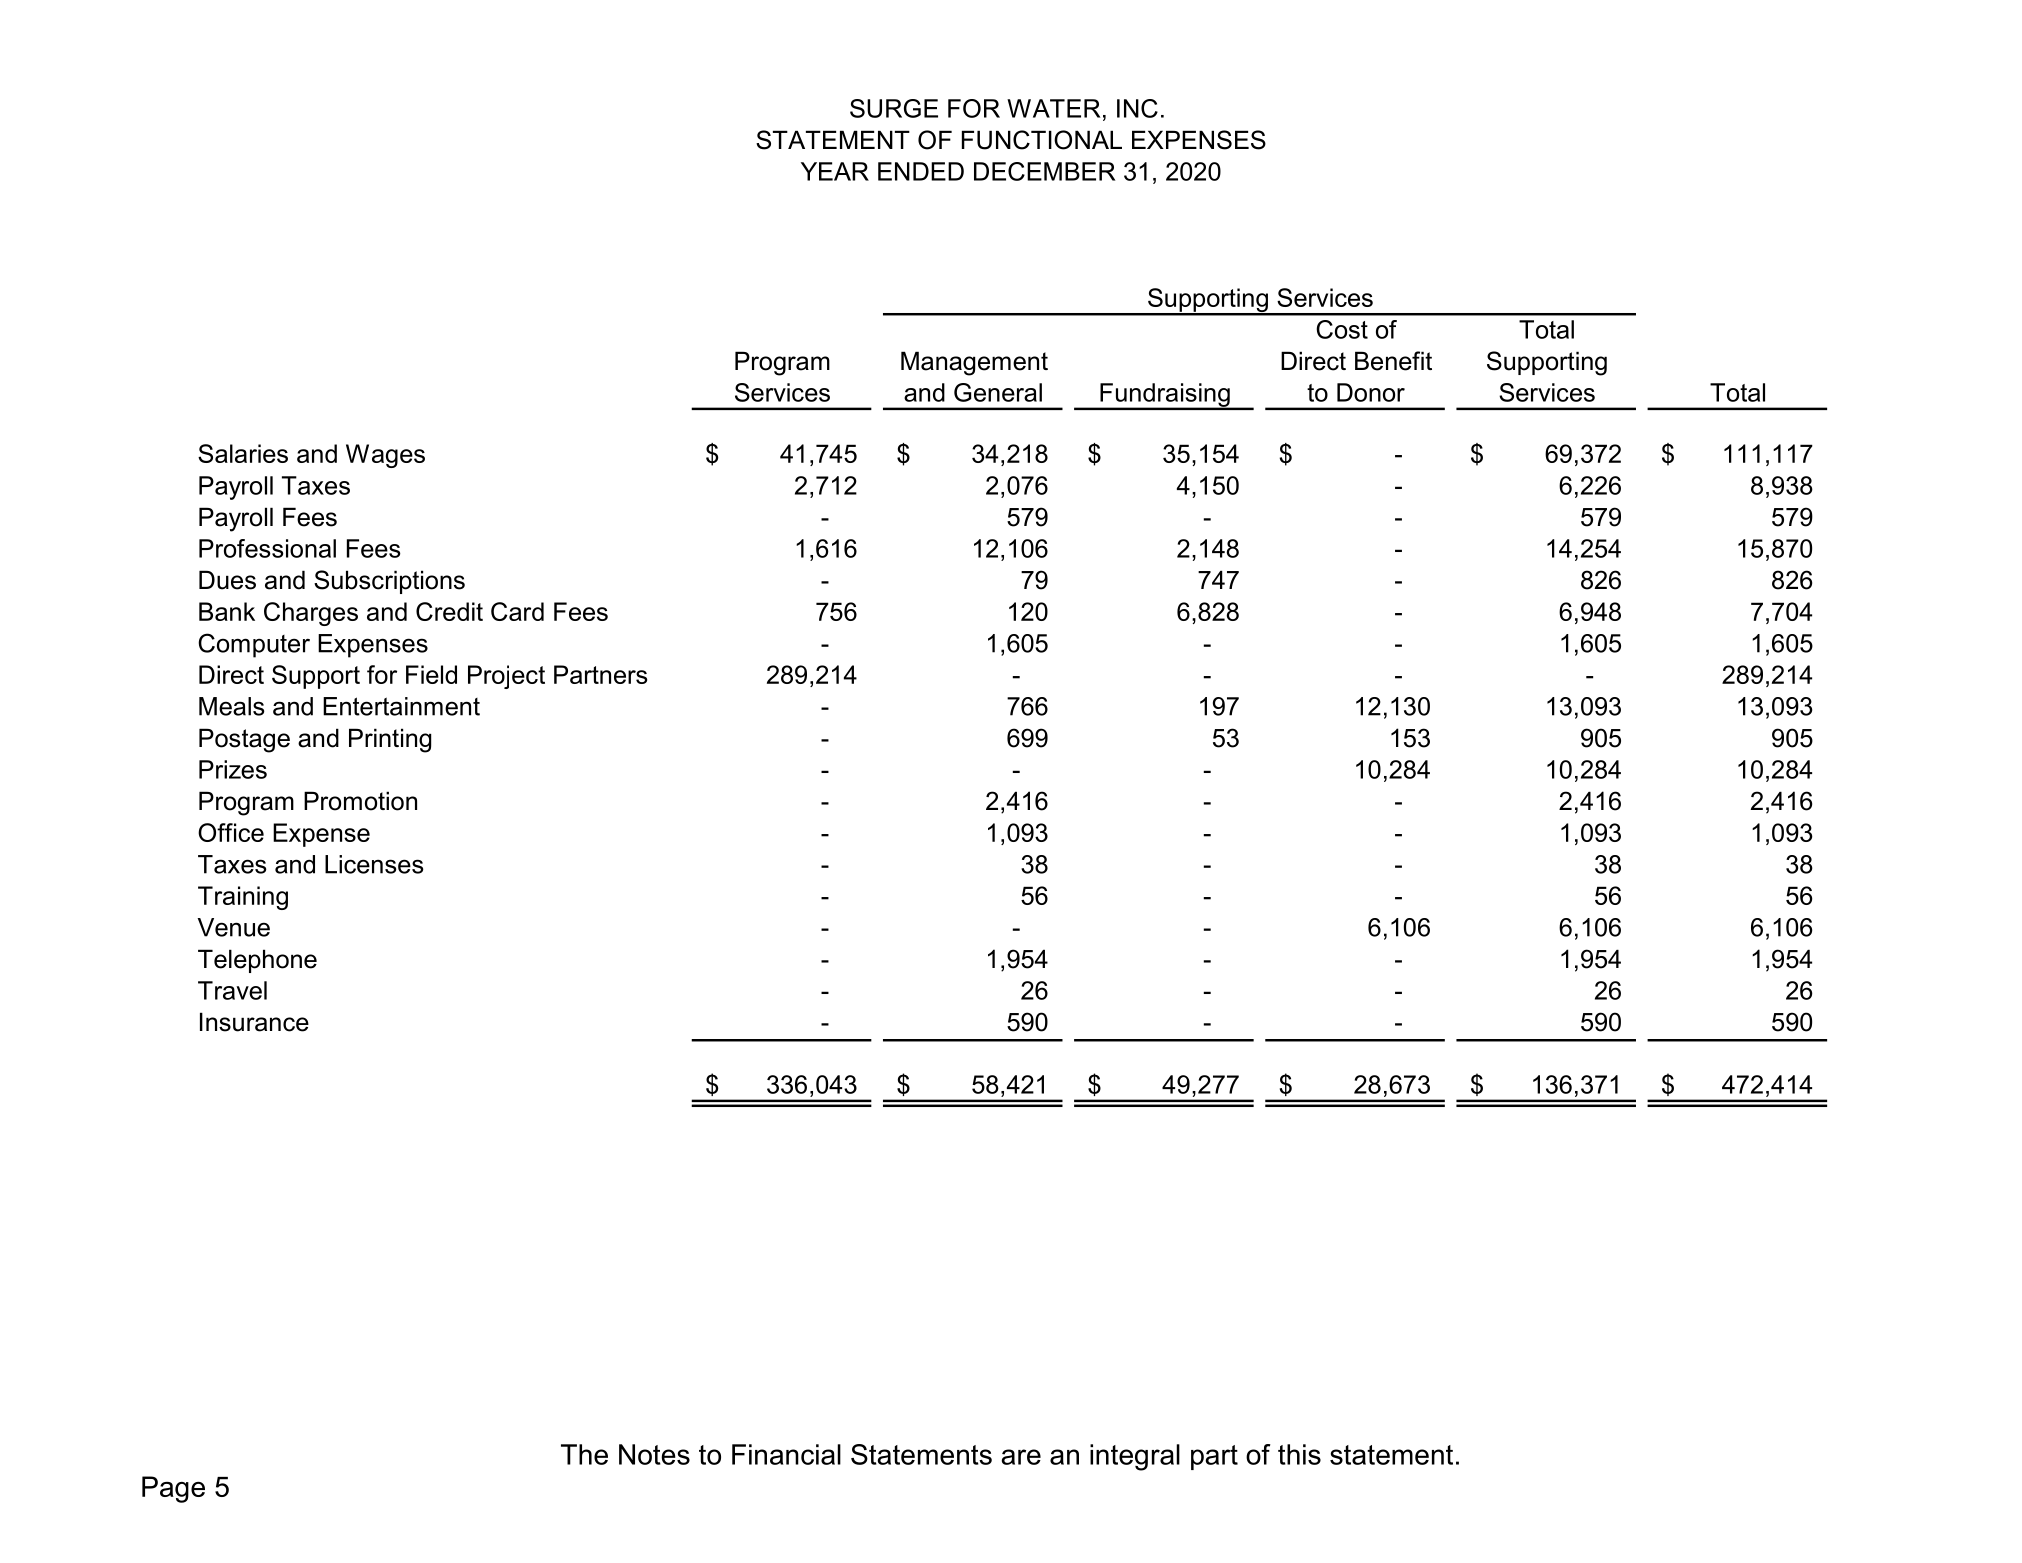 The width and height of the screenshot is (2022, 1563). Describe the element at coordinates (173, 1489) in the screenshot. I see `Page` at that location.
